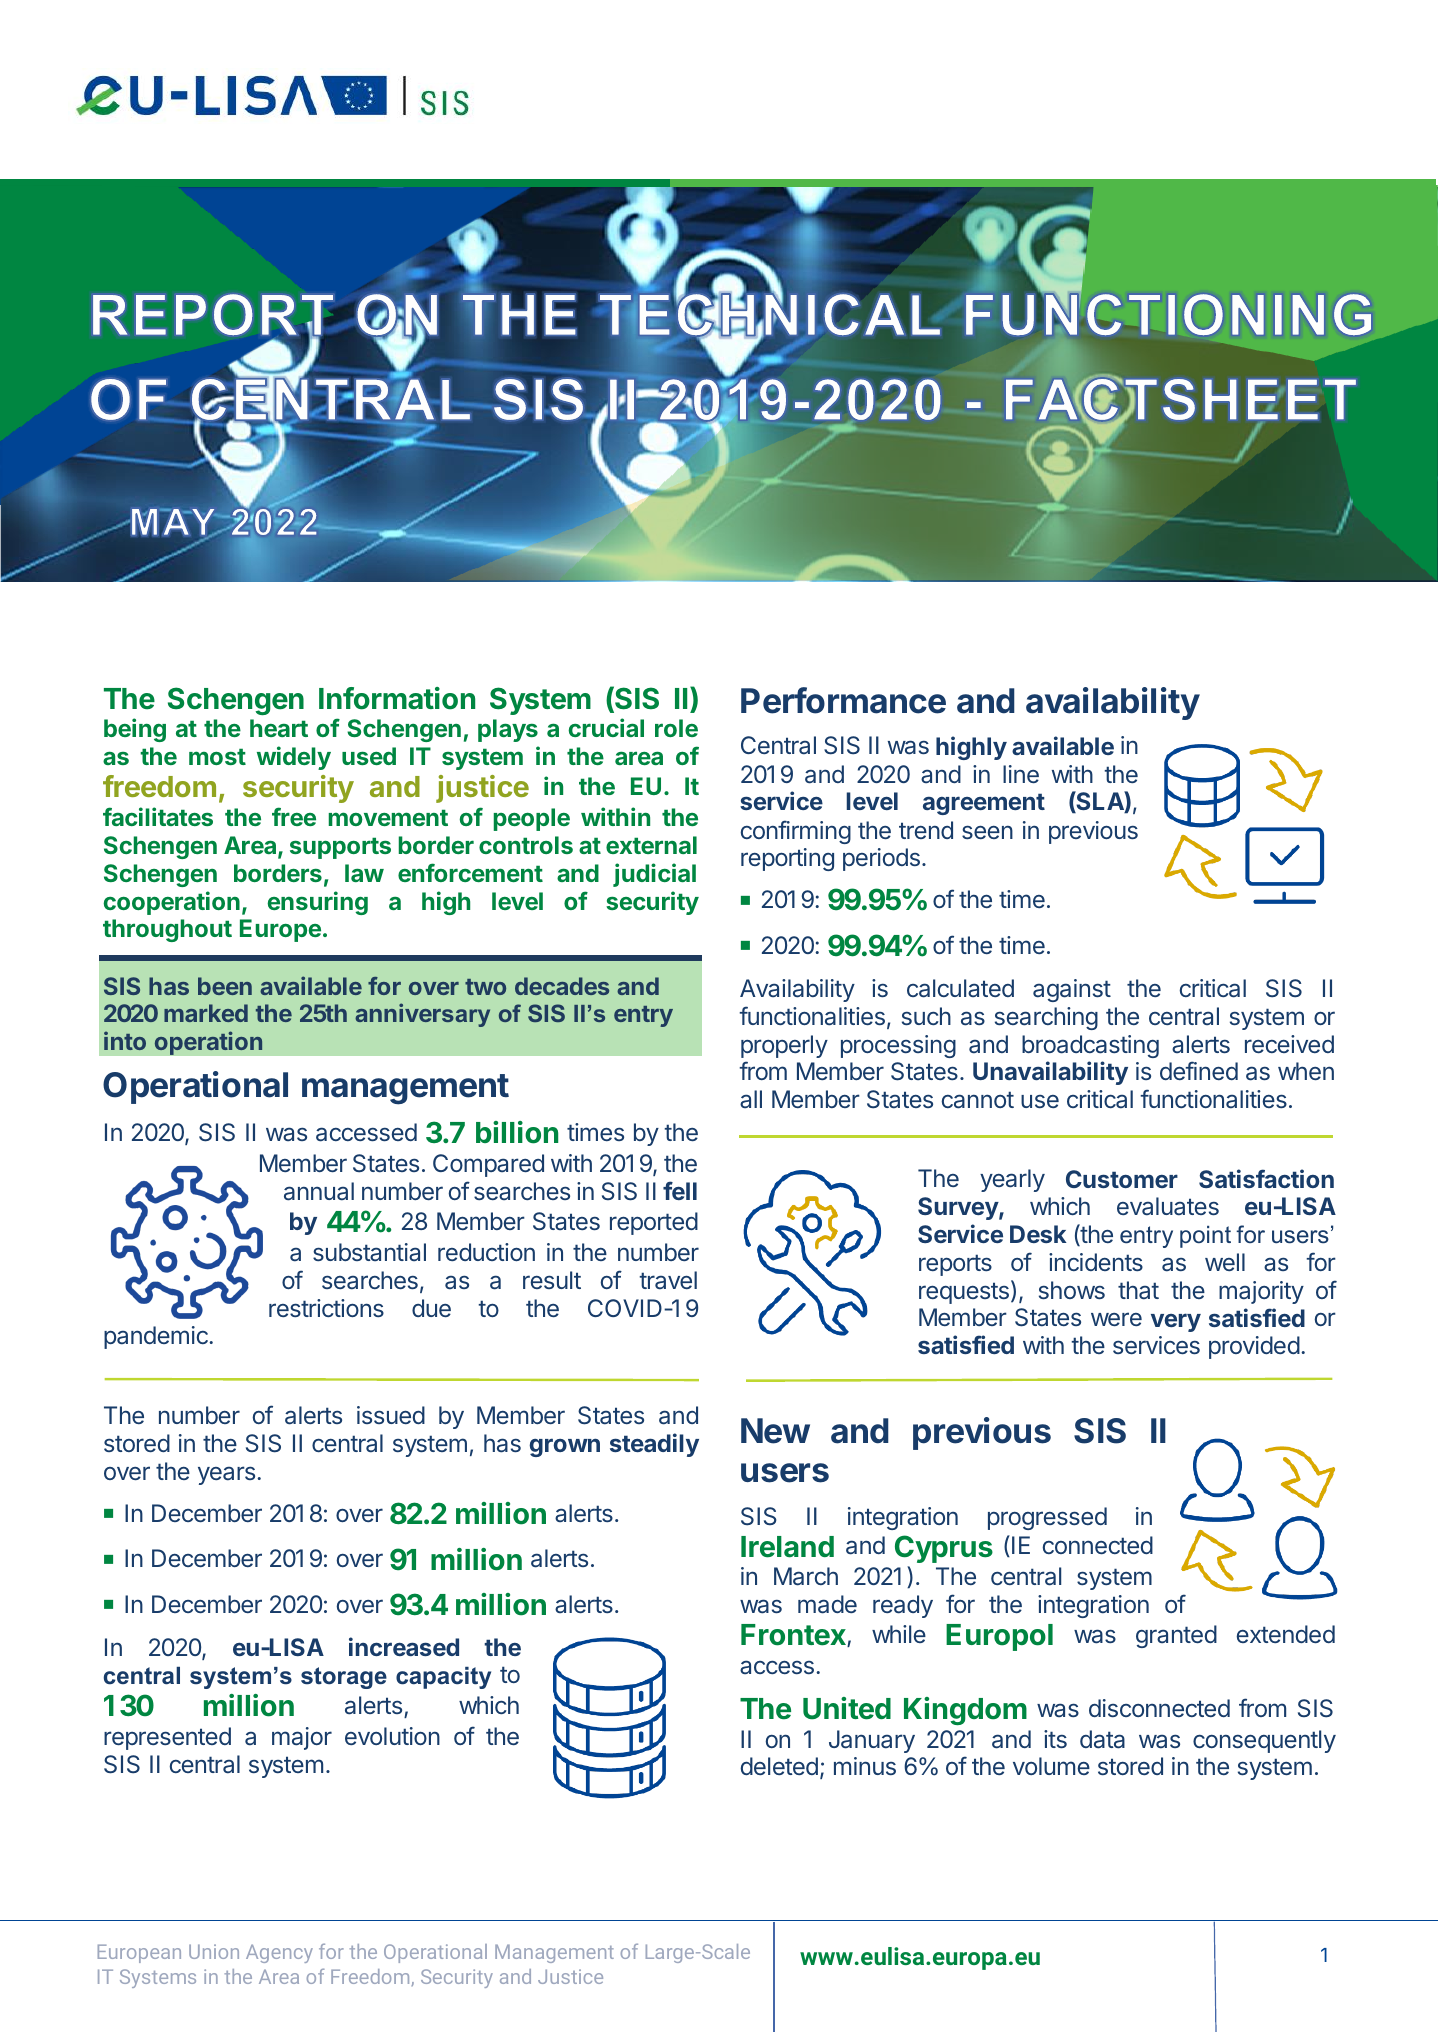  I want to click on granted, so click(1176, 1636).
